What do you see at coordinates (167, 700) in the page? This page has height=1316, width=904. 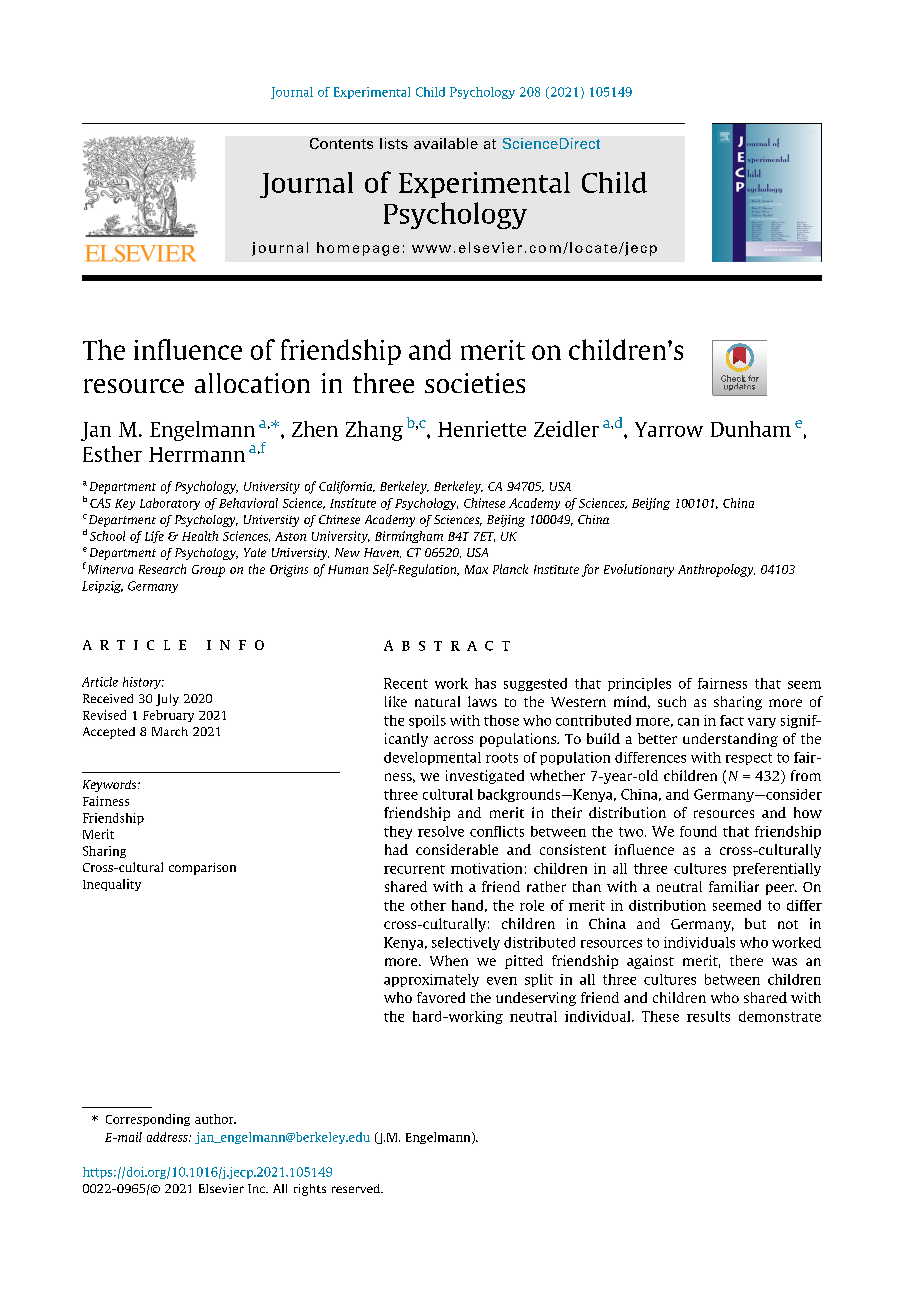 I see `July` at bounding box center [167, 700].
